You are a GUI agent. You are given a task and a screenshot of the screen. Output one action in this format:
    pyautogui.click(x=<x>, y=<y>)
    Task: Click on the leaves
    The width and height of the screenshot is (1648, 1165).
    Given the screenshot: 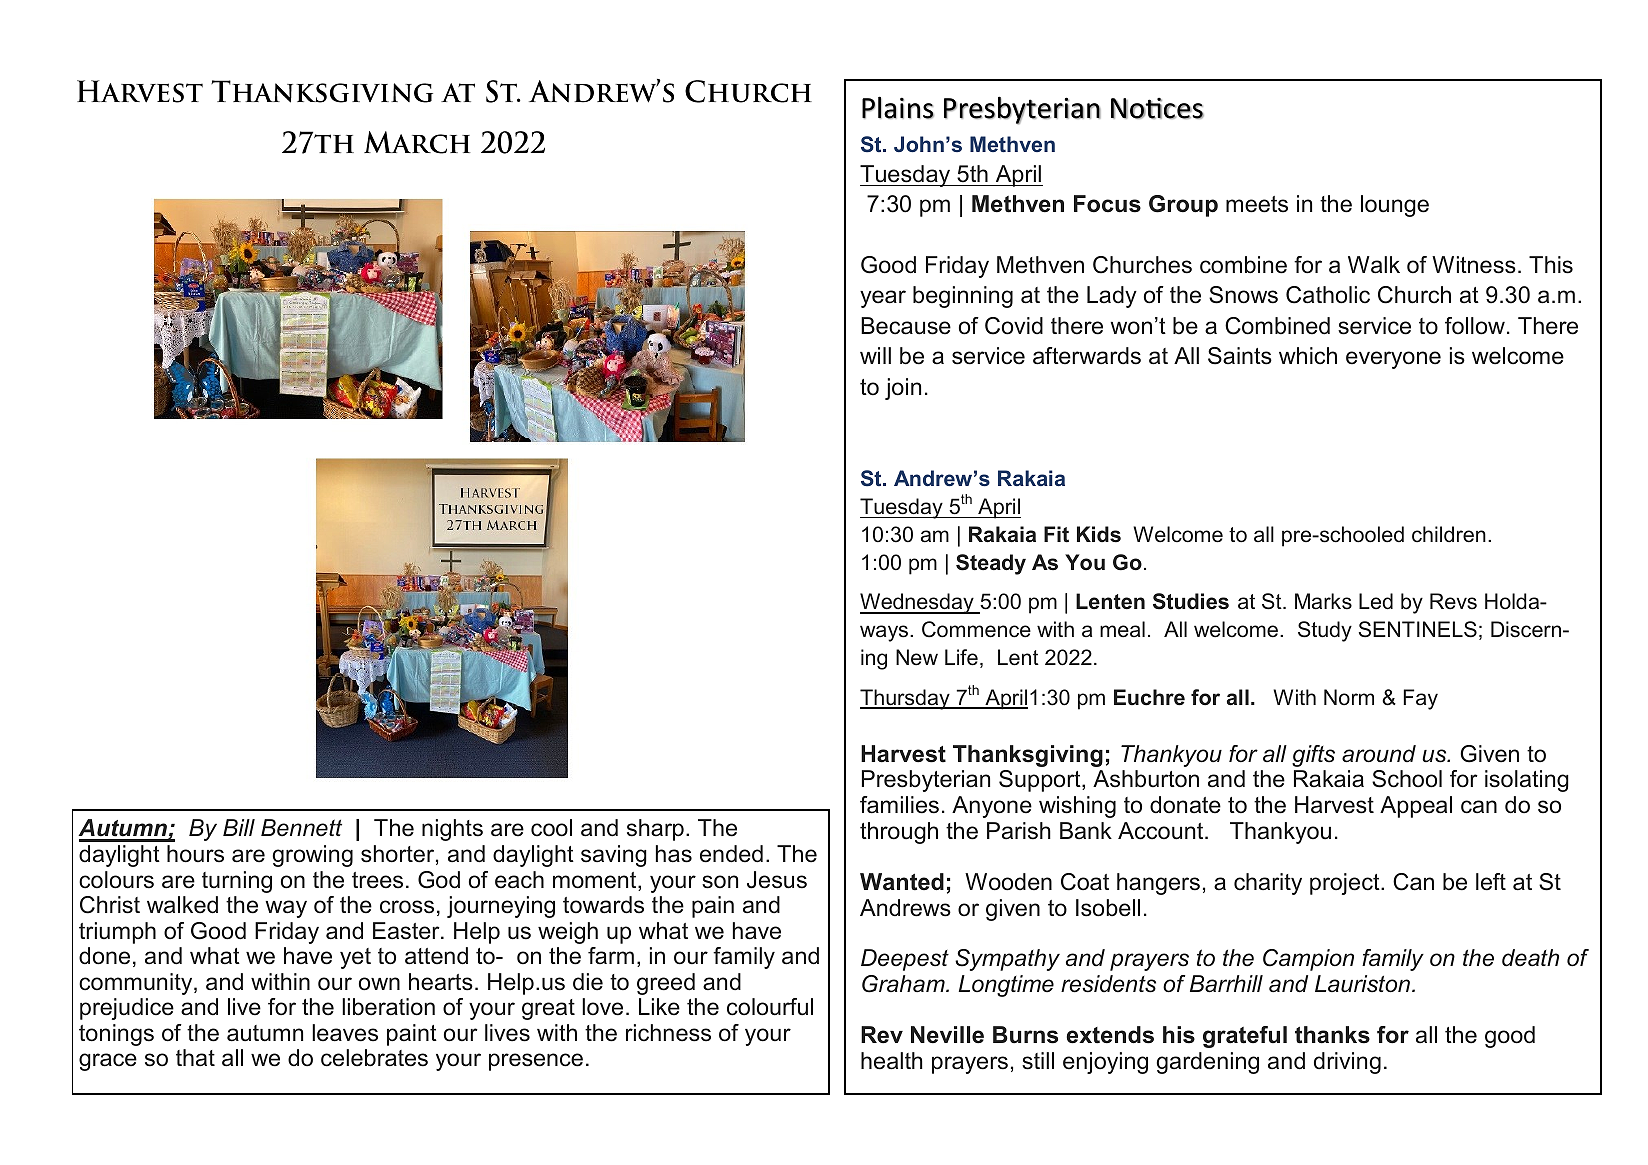 What is the action you would take?
    pyautogui.click(x=345, y=1033)
